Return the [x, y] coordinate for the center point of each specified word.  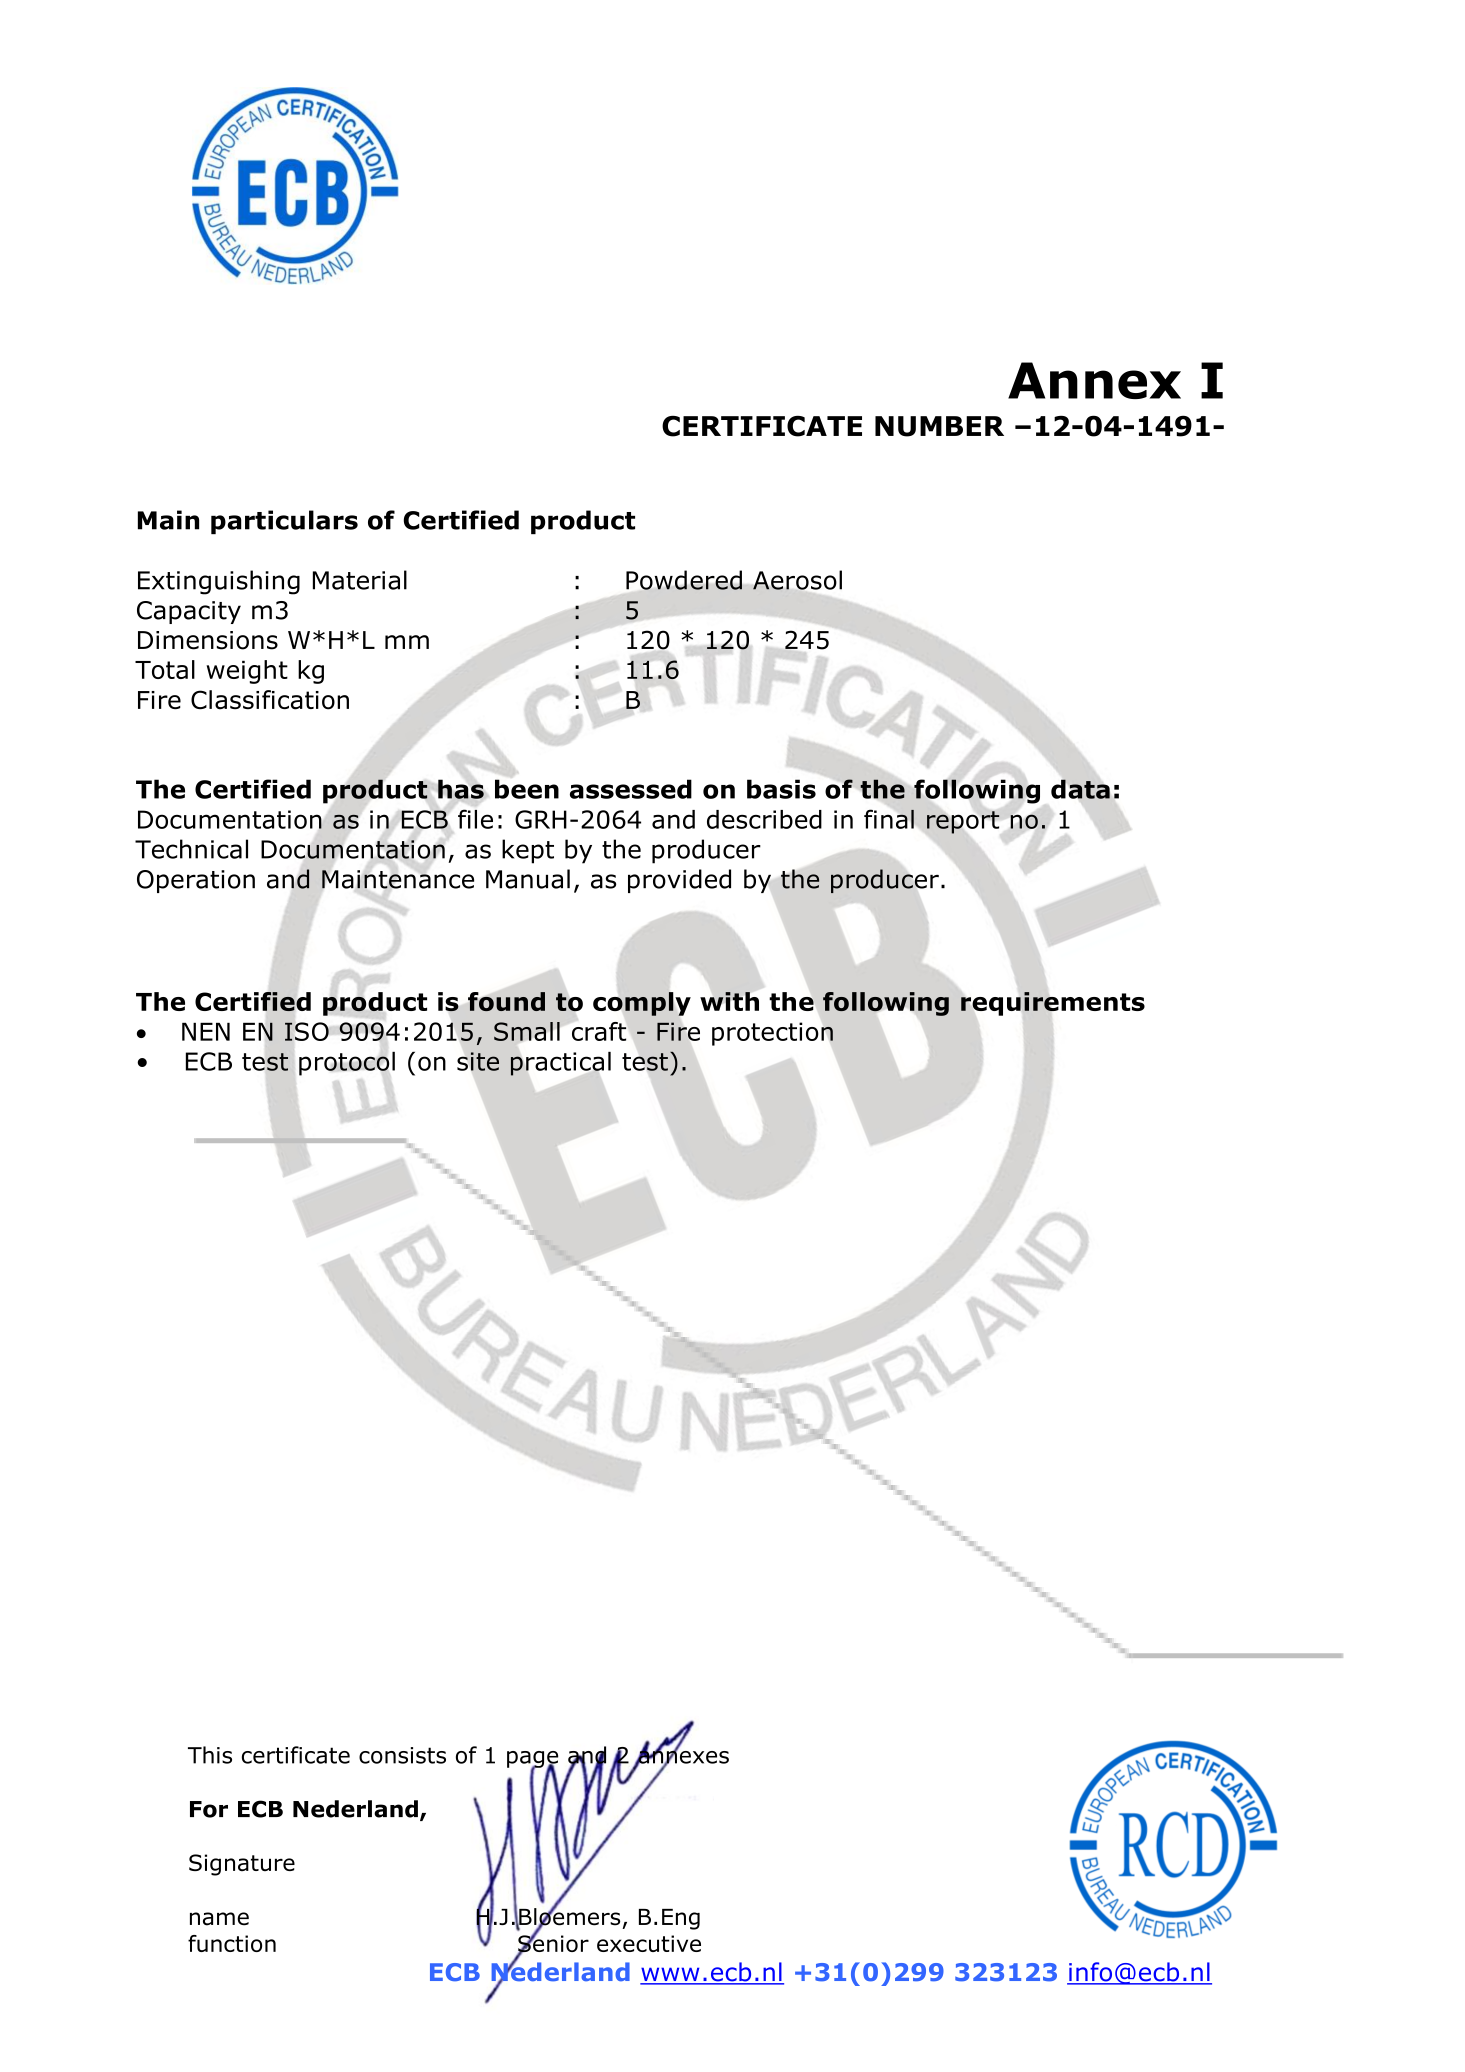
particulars [284, 522]
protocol [347, 1063]
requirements [1053, 1004]
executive [649, 1943]
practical [560, 1064]
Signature [242, 1865]
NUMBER [939, 426]
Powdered [684, 580]
